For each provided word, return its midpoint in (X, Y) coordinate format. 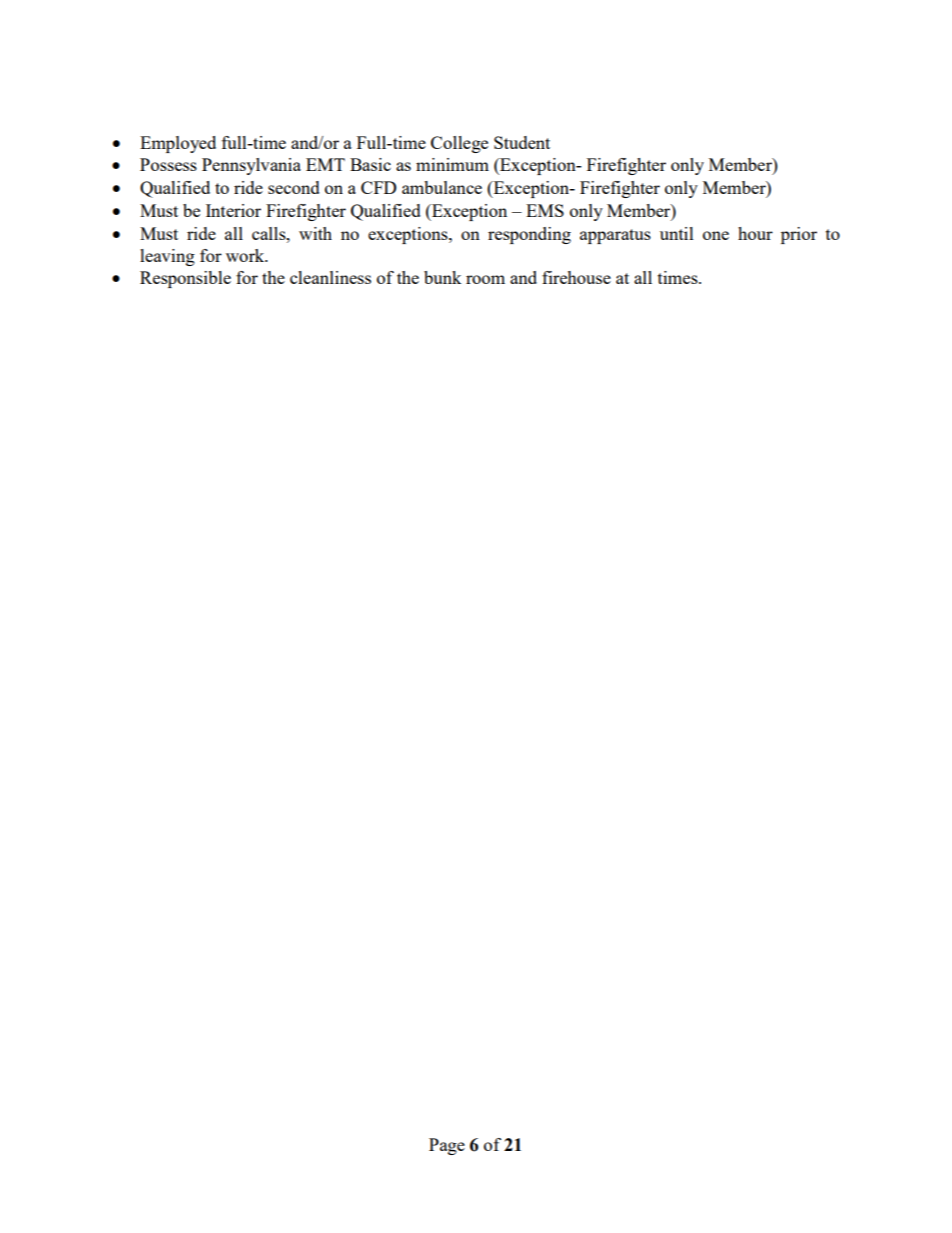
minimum (452, 164)
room (485, 279)
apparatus (615, 236)
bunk (443, 277)
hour (755, 233)
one (716, 235)
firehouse (576, 277)
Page (447, 1146)
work (246, 255)
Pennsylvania (251, 166)
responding (529, 235)
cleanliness (330, 277)
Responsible (185, 279)
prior (799, 235)
